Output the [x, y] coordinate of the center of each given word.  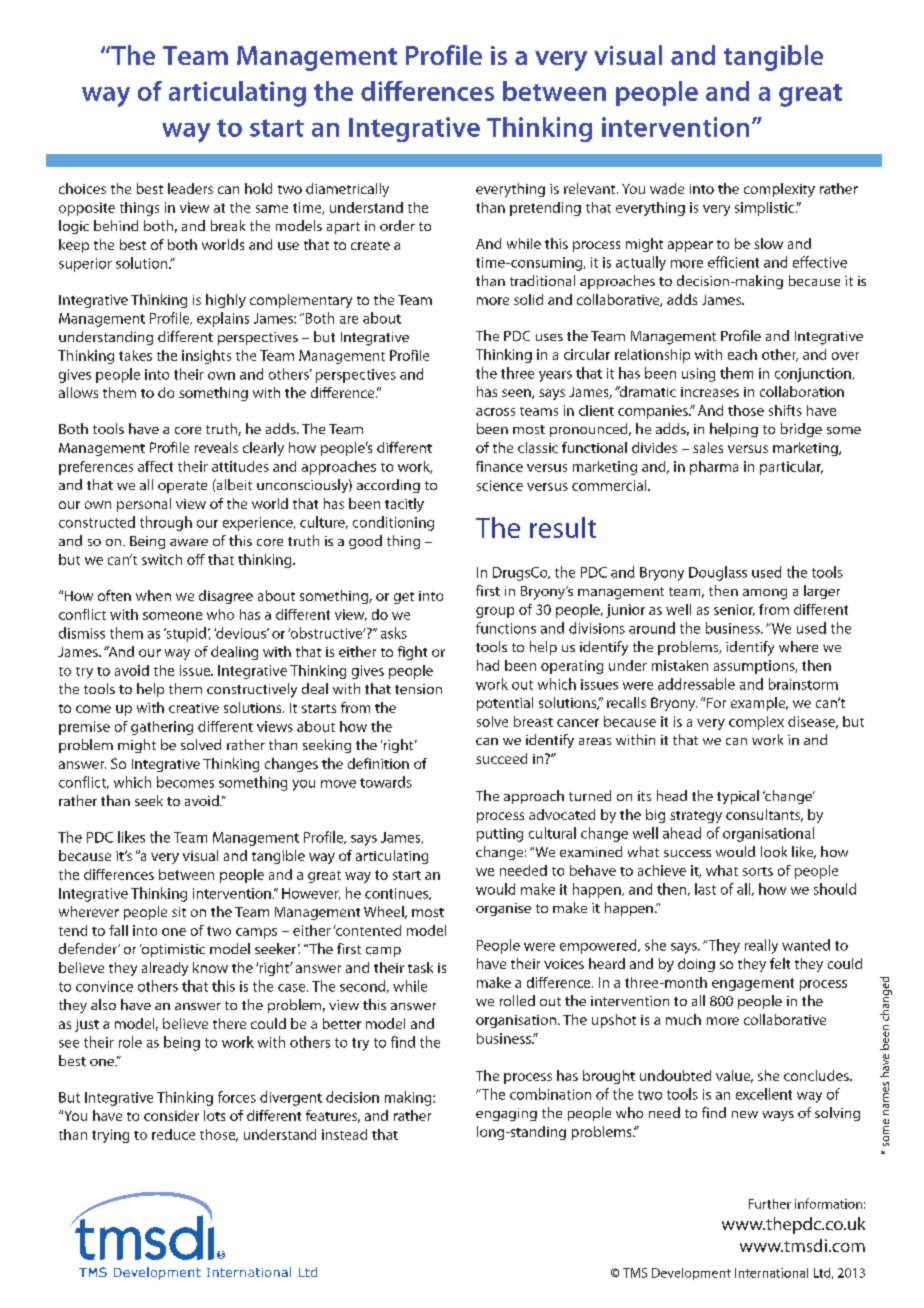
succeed [501, 758]
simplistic [766, 209]
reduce [173, 1134]
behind [116, 225]
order [397, 225]
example [759, 704]
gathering [162, 728]
